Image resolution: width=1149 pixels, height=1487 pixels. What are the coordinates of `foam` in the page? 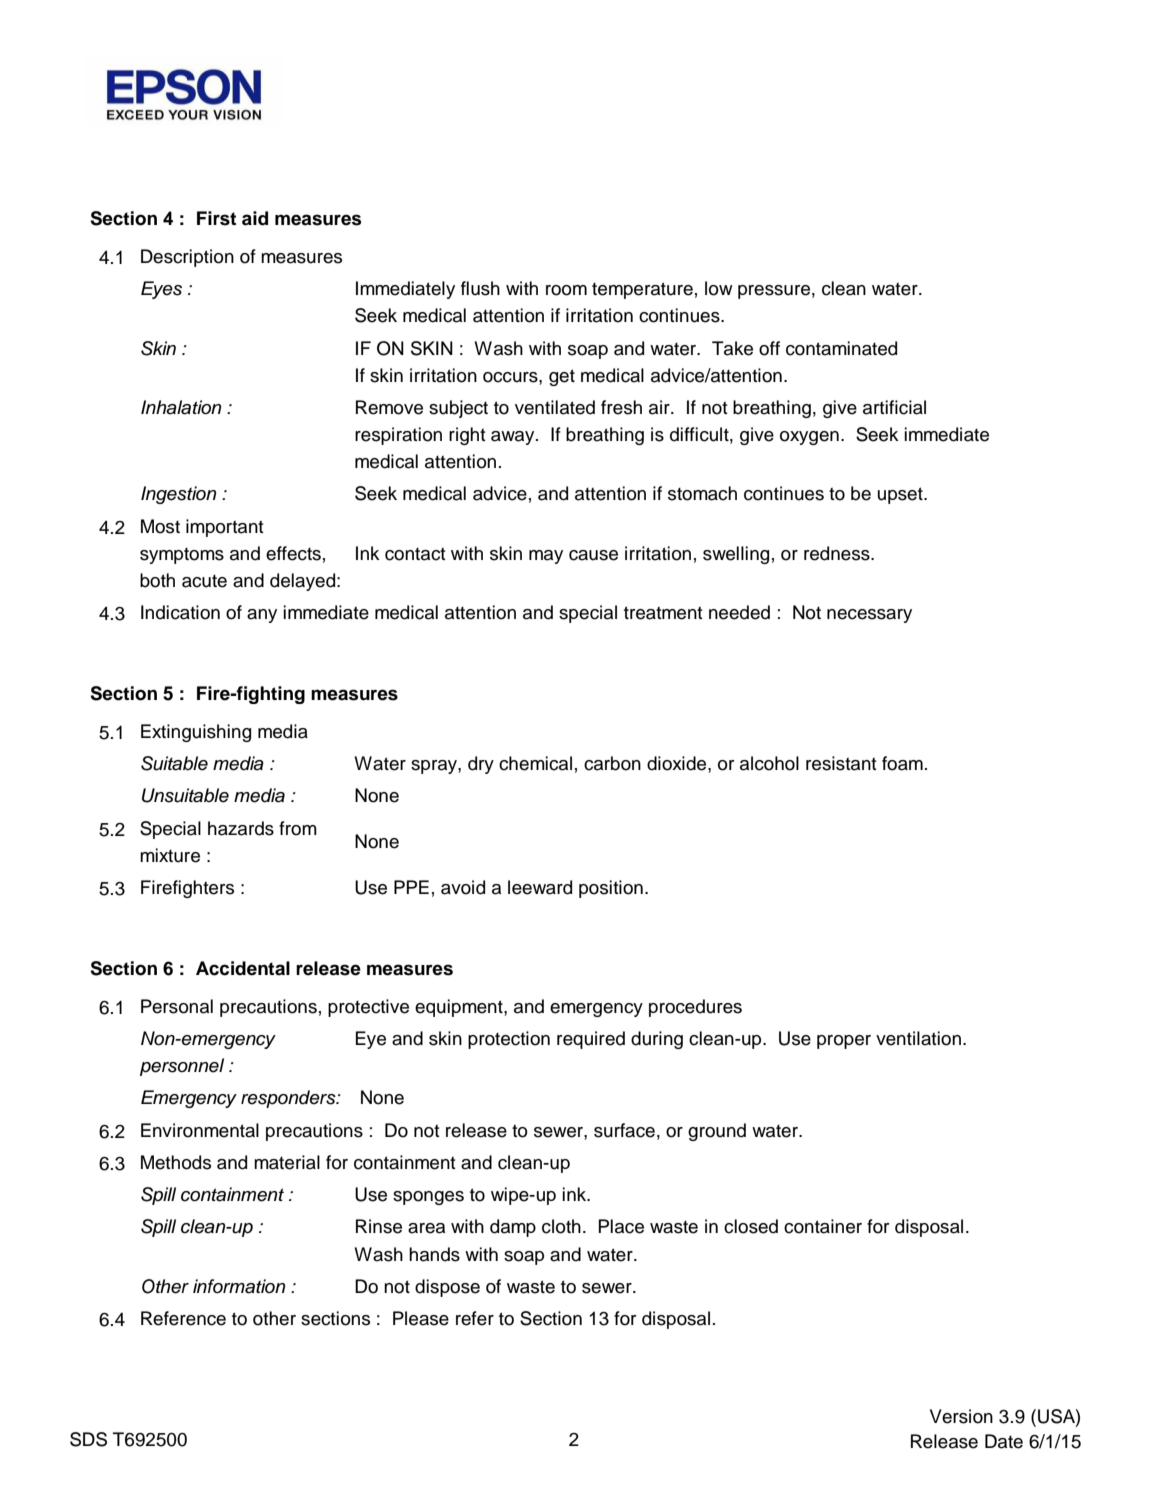 It's located at (902, 763).
